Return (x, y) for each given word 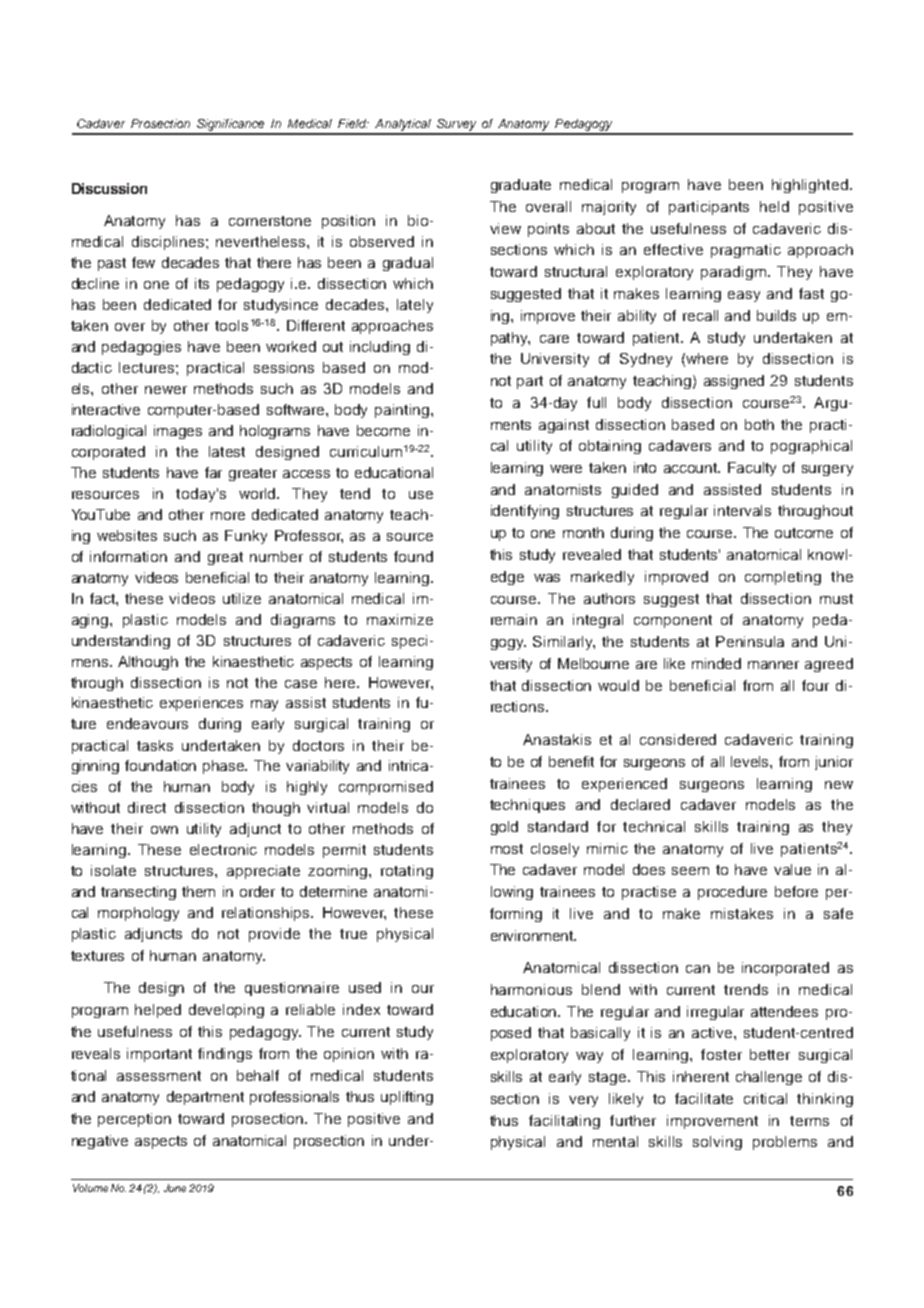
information (128, 556)
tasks (155, 745)
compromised (386, 788)
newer (166, 390)
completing (783, 578)
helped (158, 1011)
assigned (734, 382)
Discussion (109, 188)
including (380, 348)
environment (533, 935)
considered (678, 739)
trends (746, 989)
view (505, 228)
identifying (525, 512)
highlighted (810, 186)
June (175, 1188)
